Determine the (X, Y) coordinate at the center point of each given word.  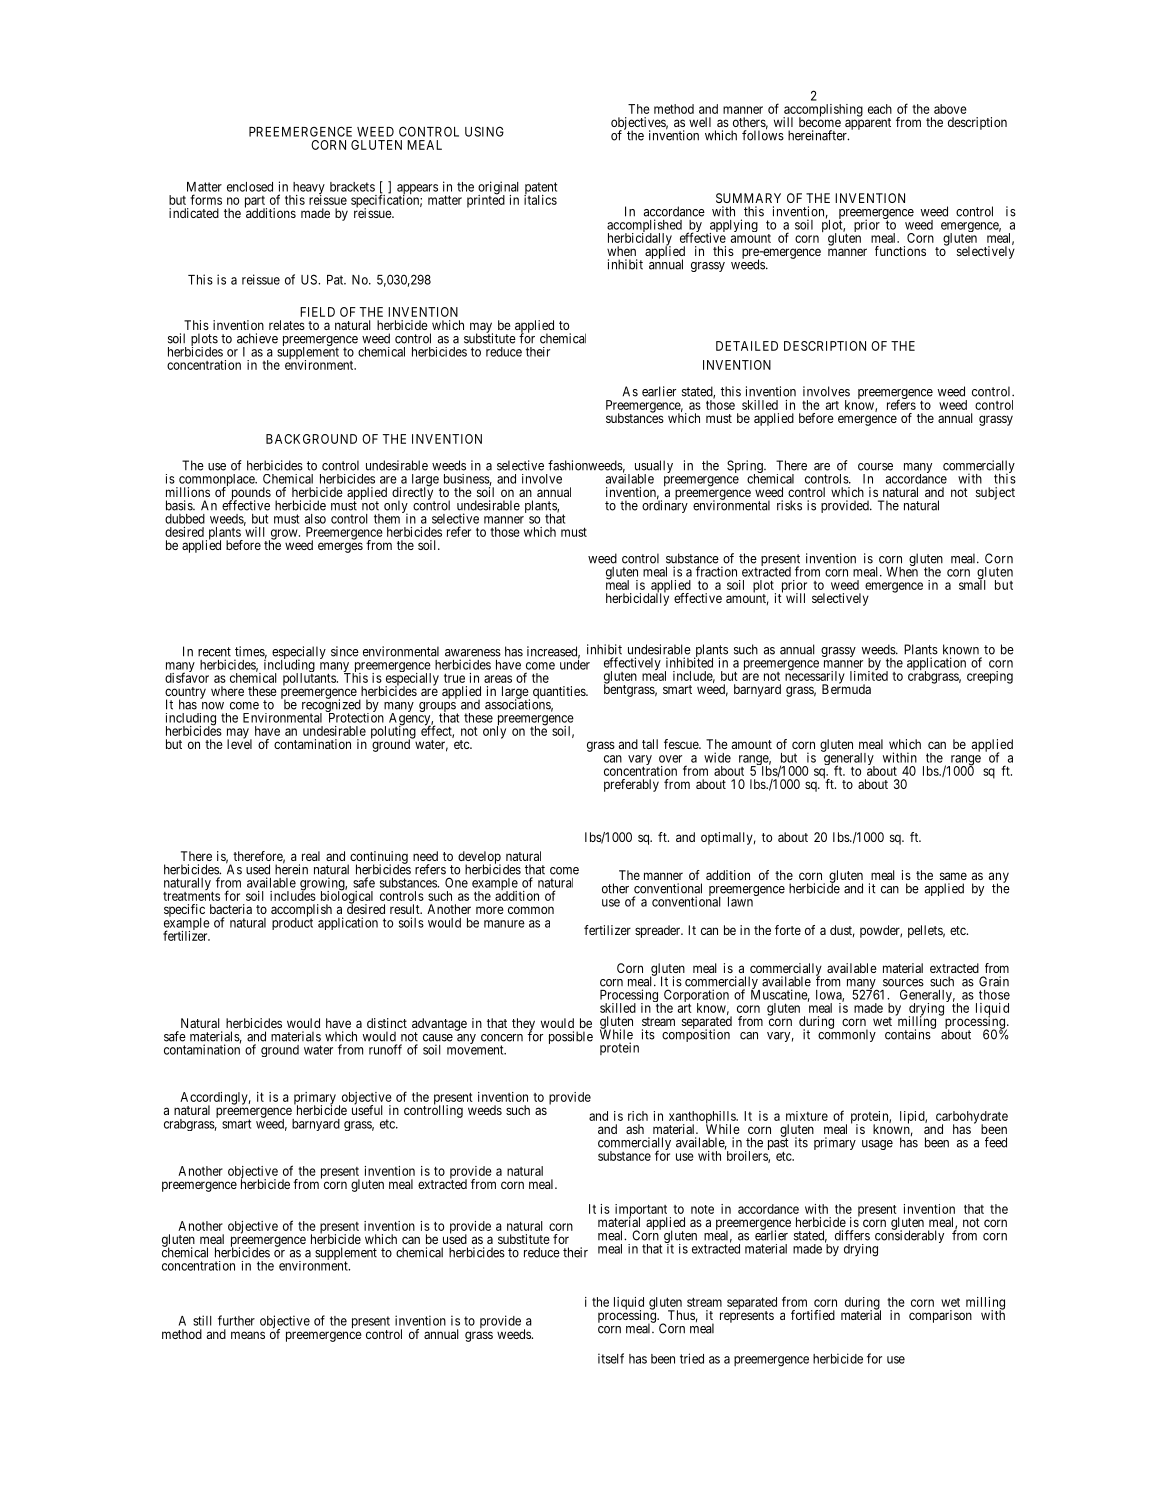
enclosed (250, 187)
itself (611, 1358)
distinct (387, 1023)
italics (540, 199)
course (875, 467)
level (239, 743)
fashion (568, 465)
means (248, 1335)
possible (571, 1037)
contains (908, 1034)
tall (650, 744)
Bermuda (846, 688)
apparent (868, 124)
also (315, 519)
